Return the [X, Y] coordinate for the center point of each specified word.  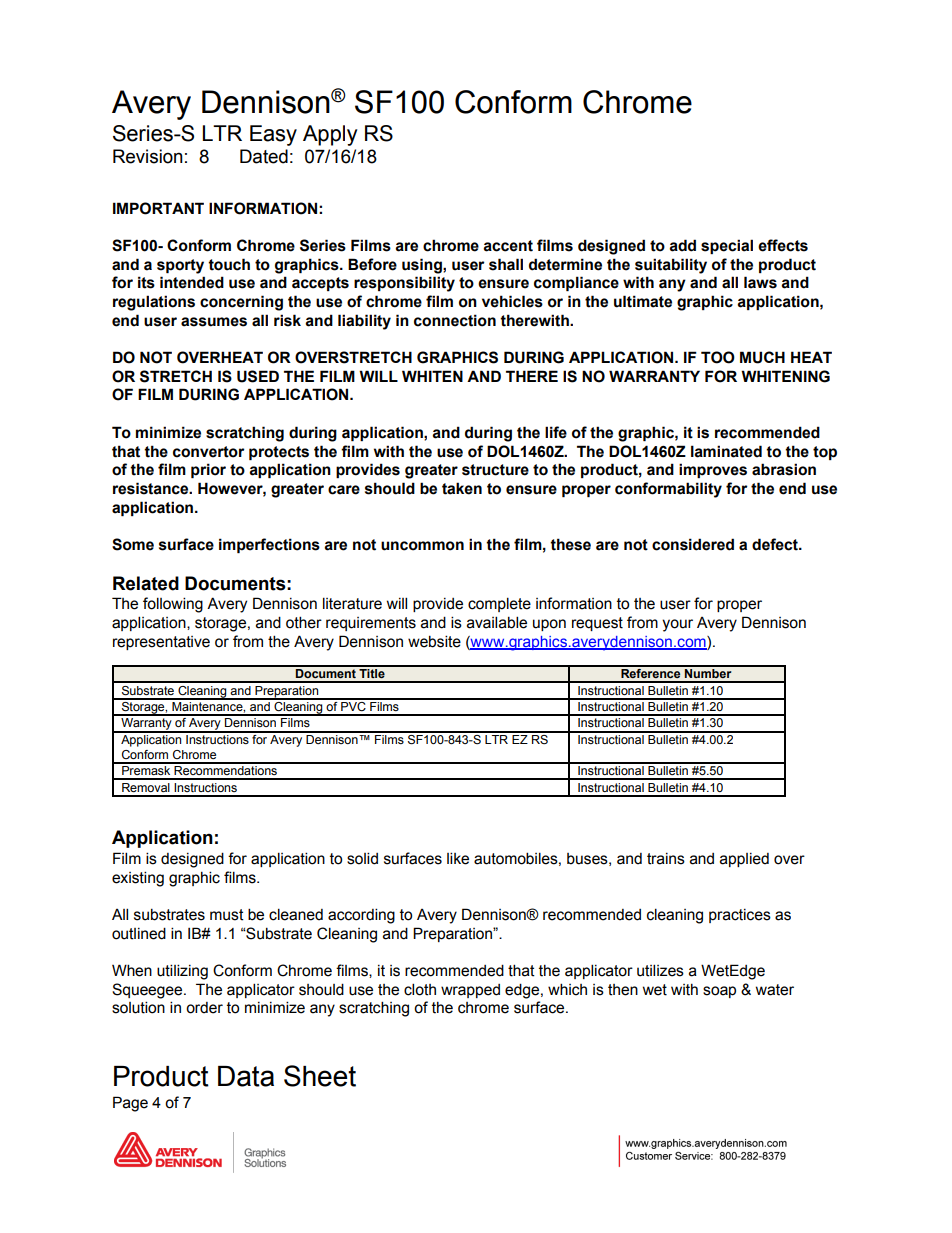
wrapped [470, 991]
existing [138, 879]
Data [246, 1076]
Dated [264, 156]
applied [744, 860]
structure [495, 470]
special [727, 246]
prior [208, 470]
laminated [726, 451]
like [458, 858]
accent [508, 246]
